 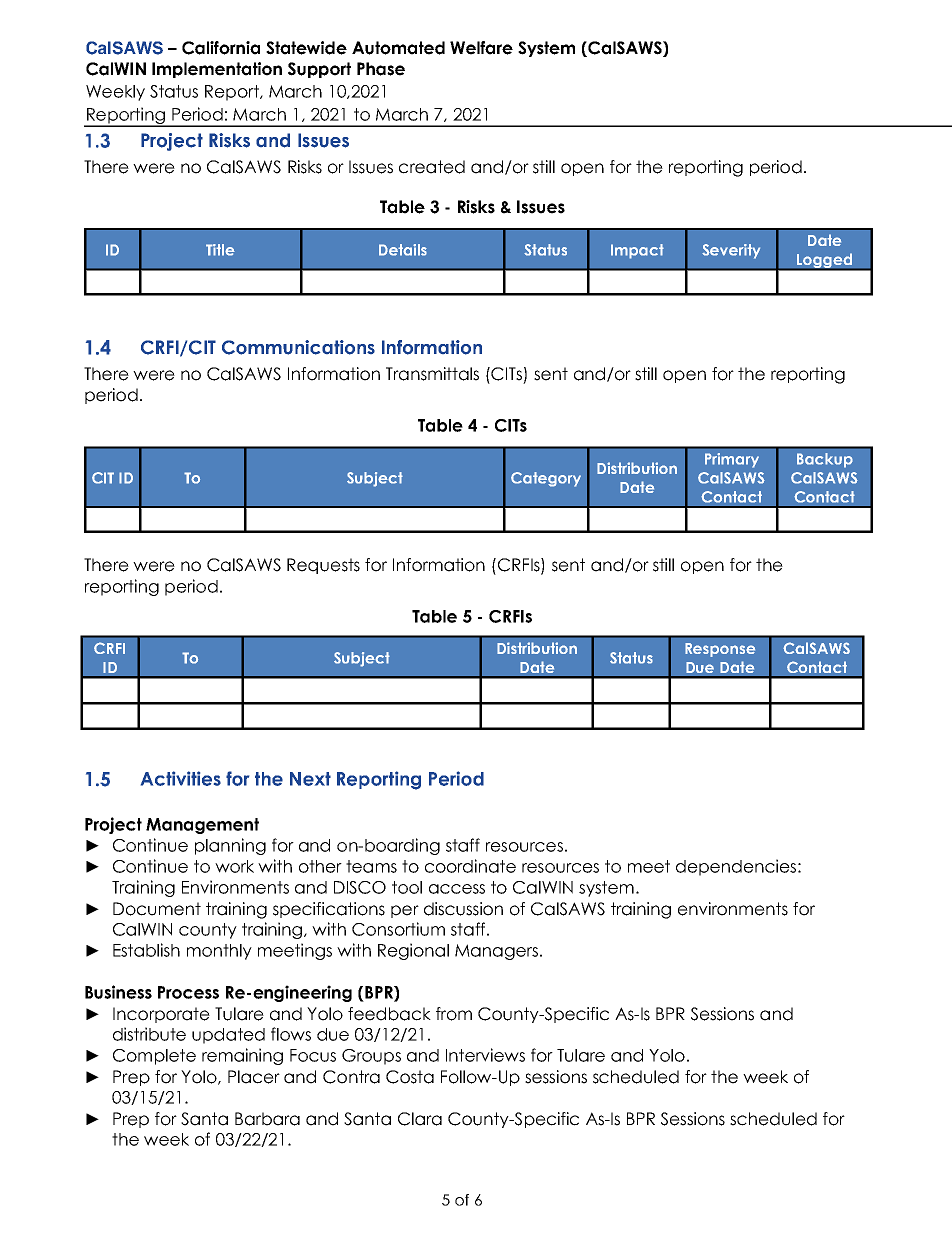 I want to click on Category, so click(x=546, y=479).
